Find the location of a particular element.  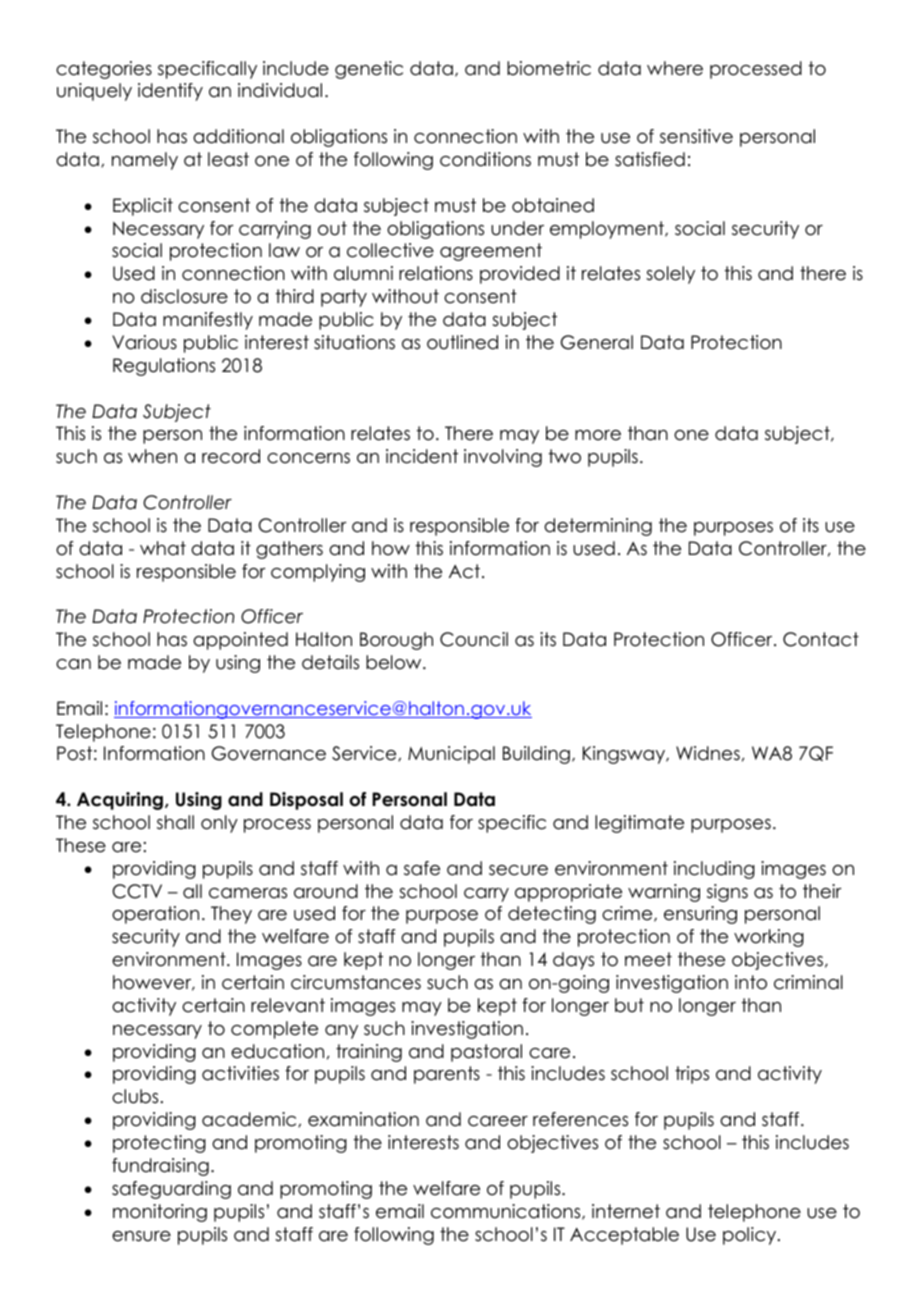

identify is located at coordinates (170, 92).
